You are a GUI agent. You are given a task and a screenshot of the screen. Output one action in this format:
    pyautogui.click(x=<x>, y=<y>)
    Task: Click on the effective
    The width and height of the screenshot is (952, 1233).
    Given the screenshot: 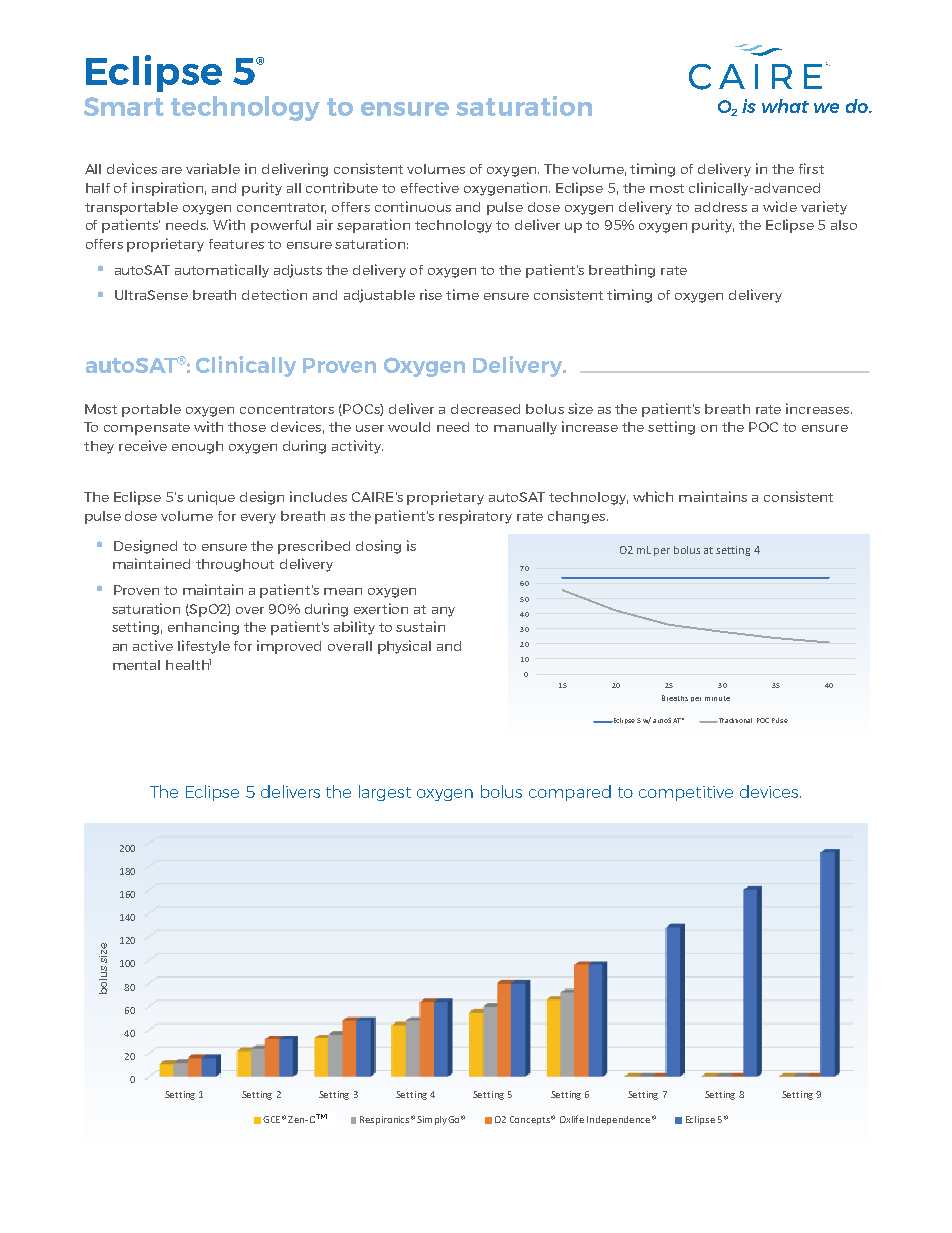 What is the action you would take?
    pyautogui.click(x=430, y=187)
